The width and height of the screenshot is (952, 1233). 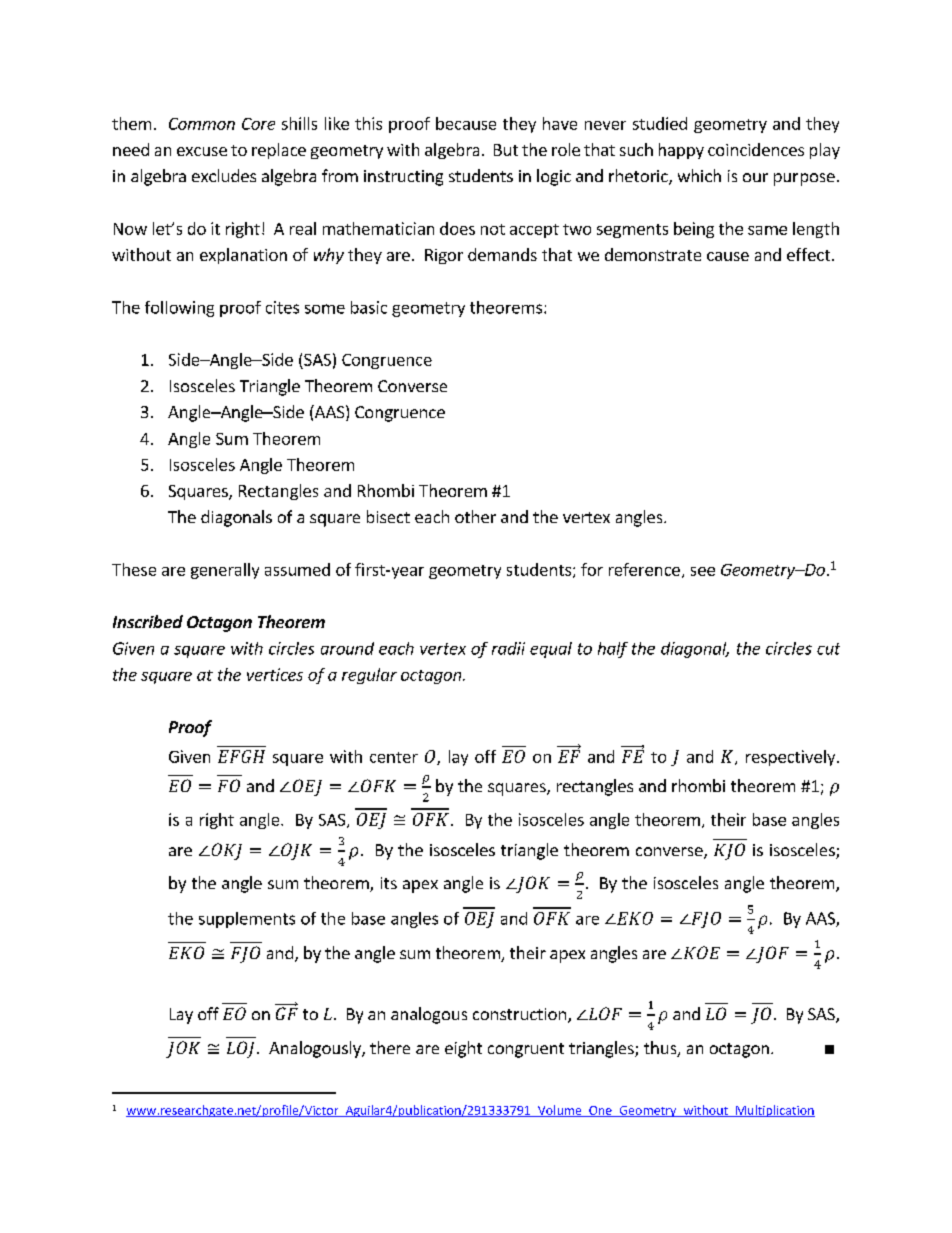 What do you see at coordinates (202, 151) in the screenshot?
I see `excuse` at bounding box center [202, 151].
